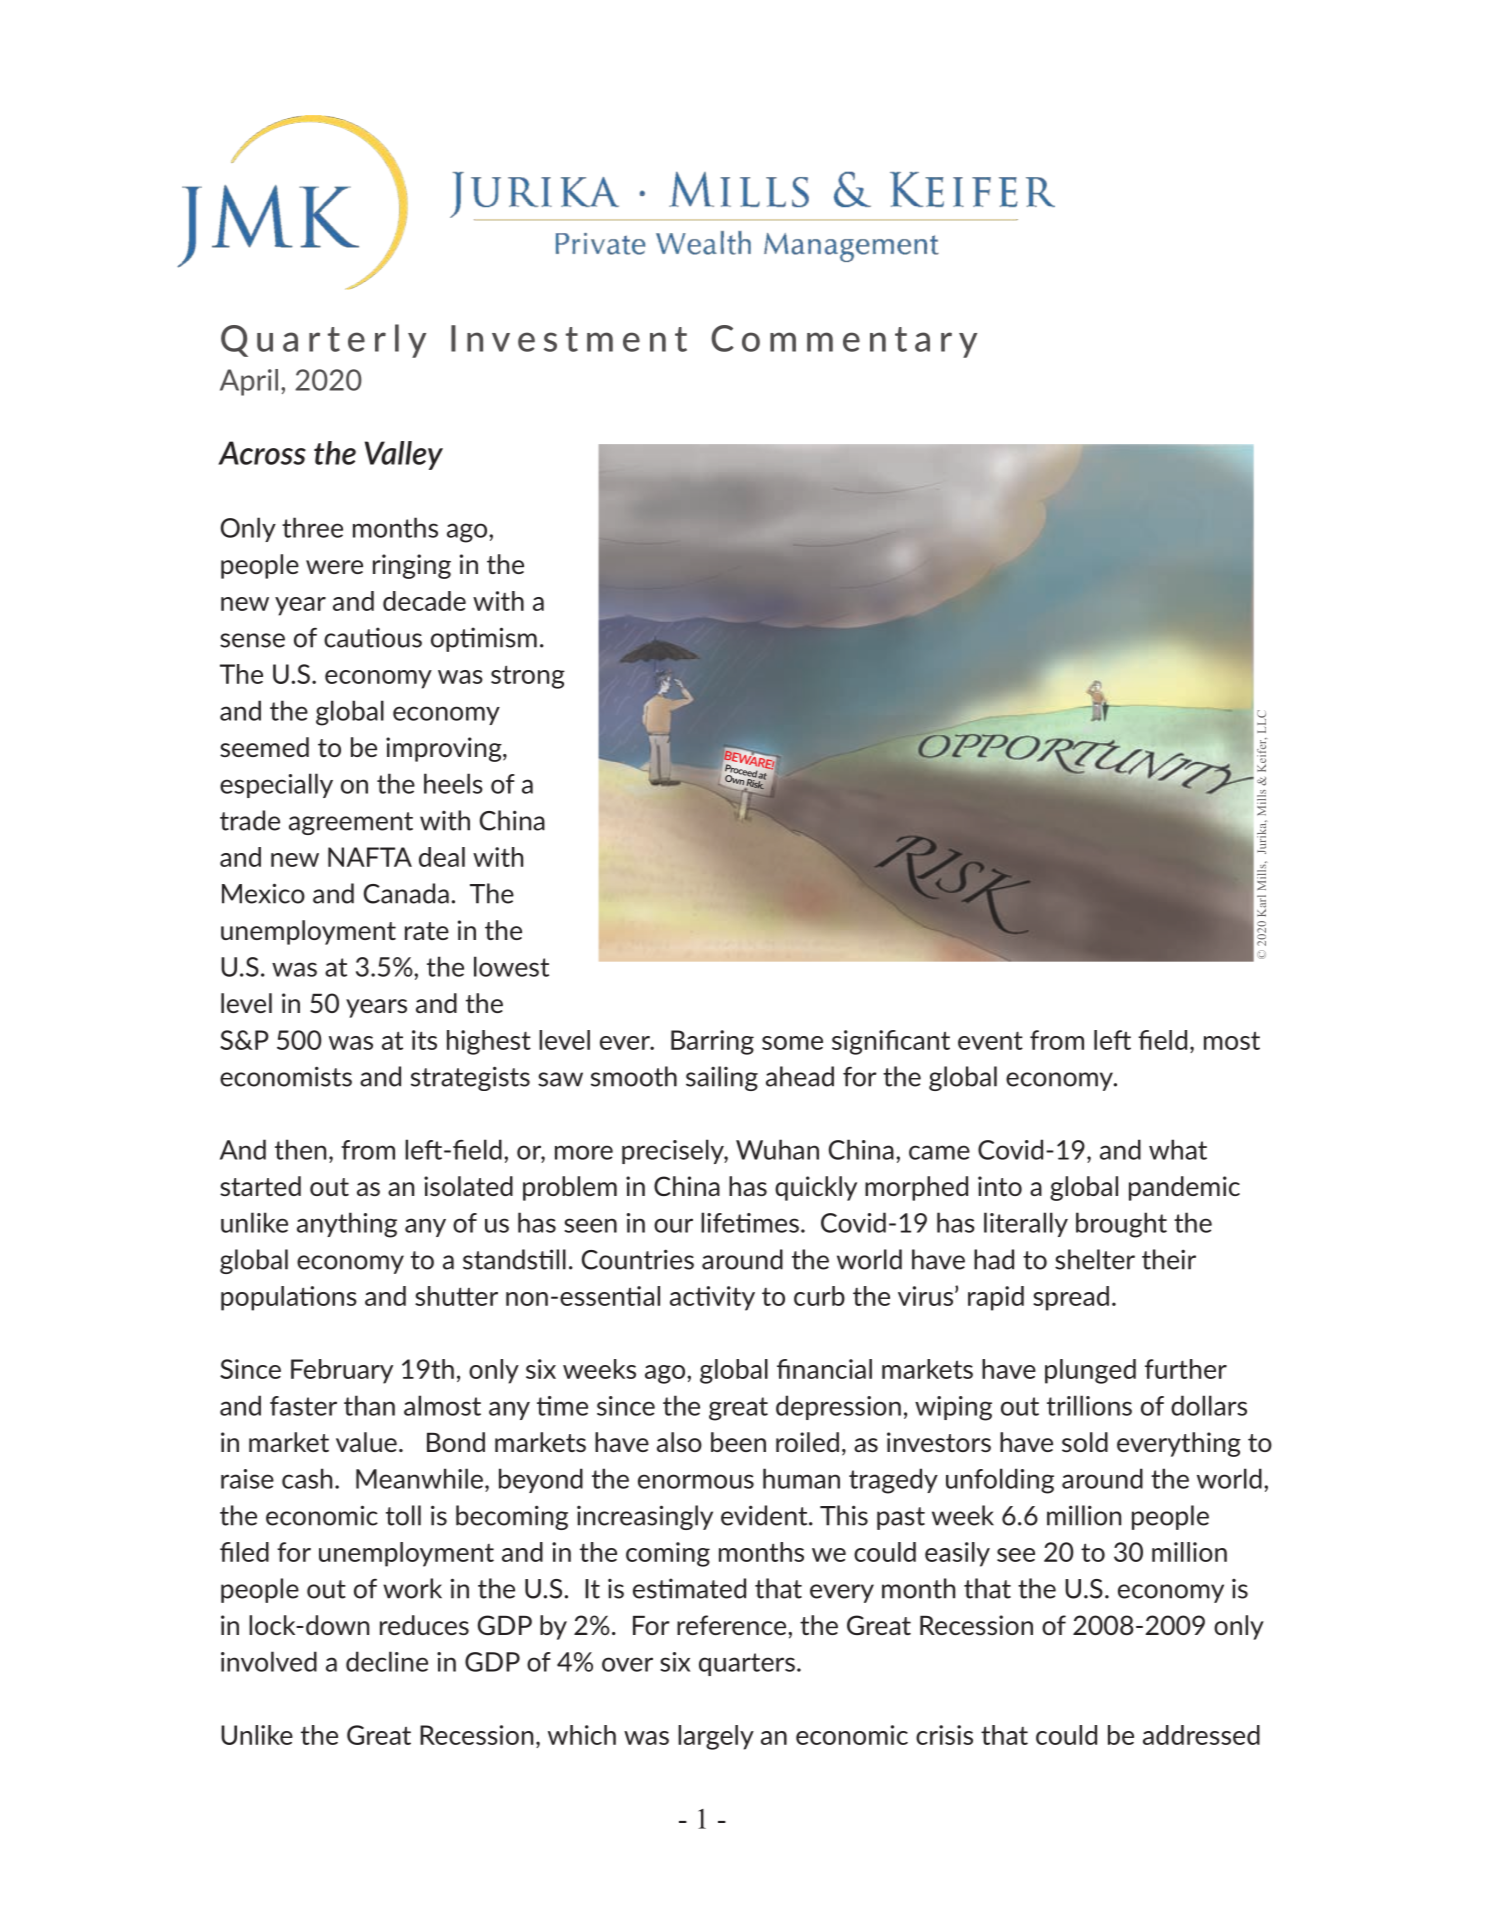  Describe the element at coordinates (844, 341) in the screenshot. I see `Commentary` at that location.
